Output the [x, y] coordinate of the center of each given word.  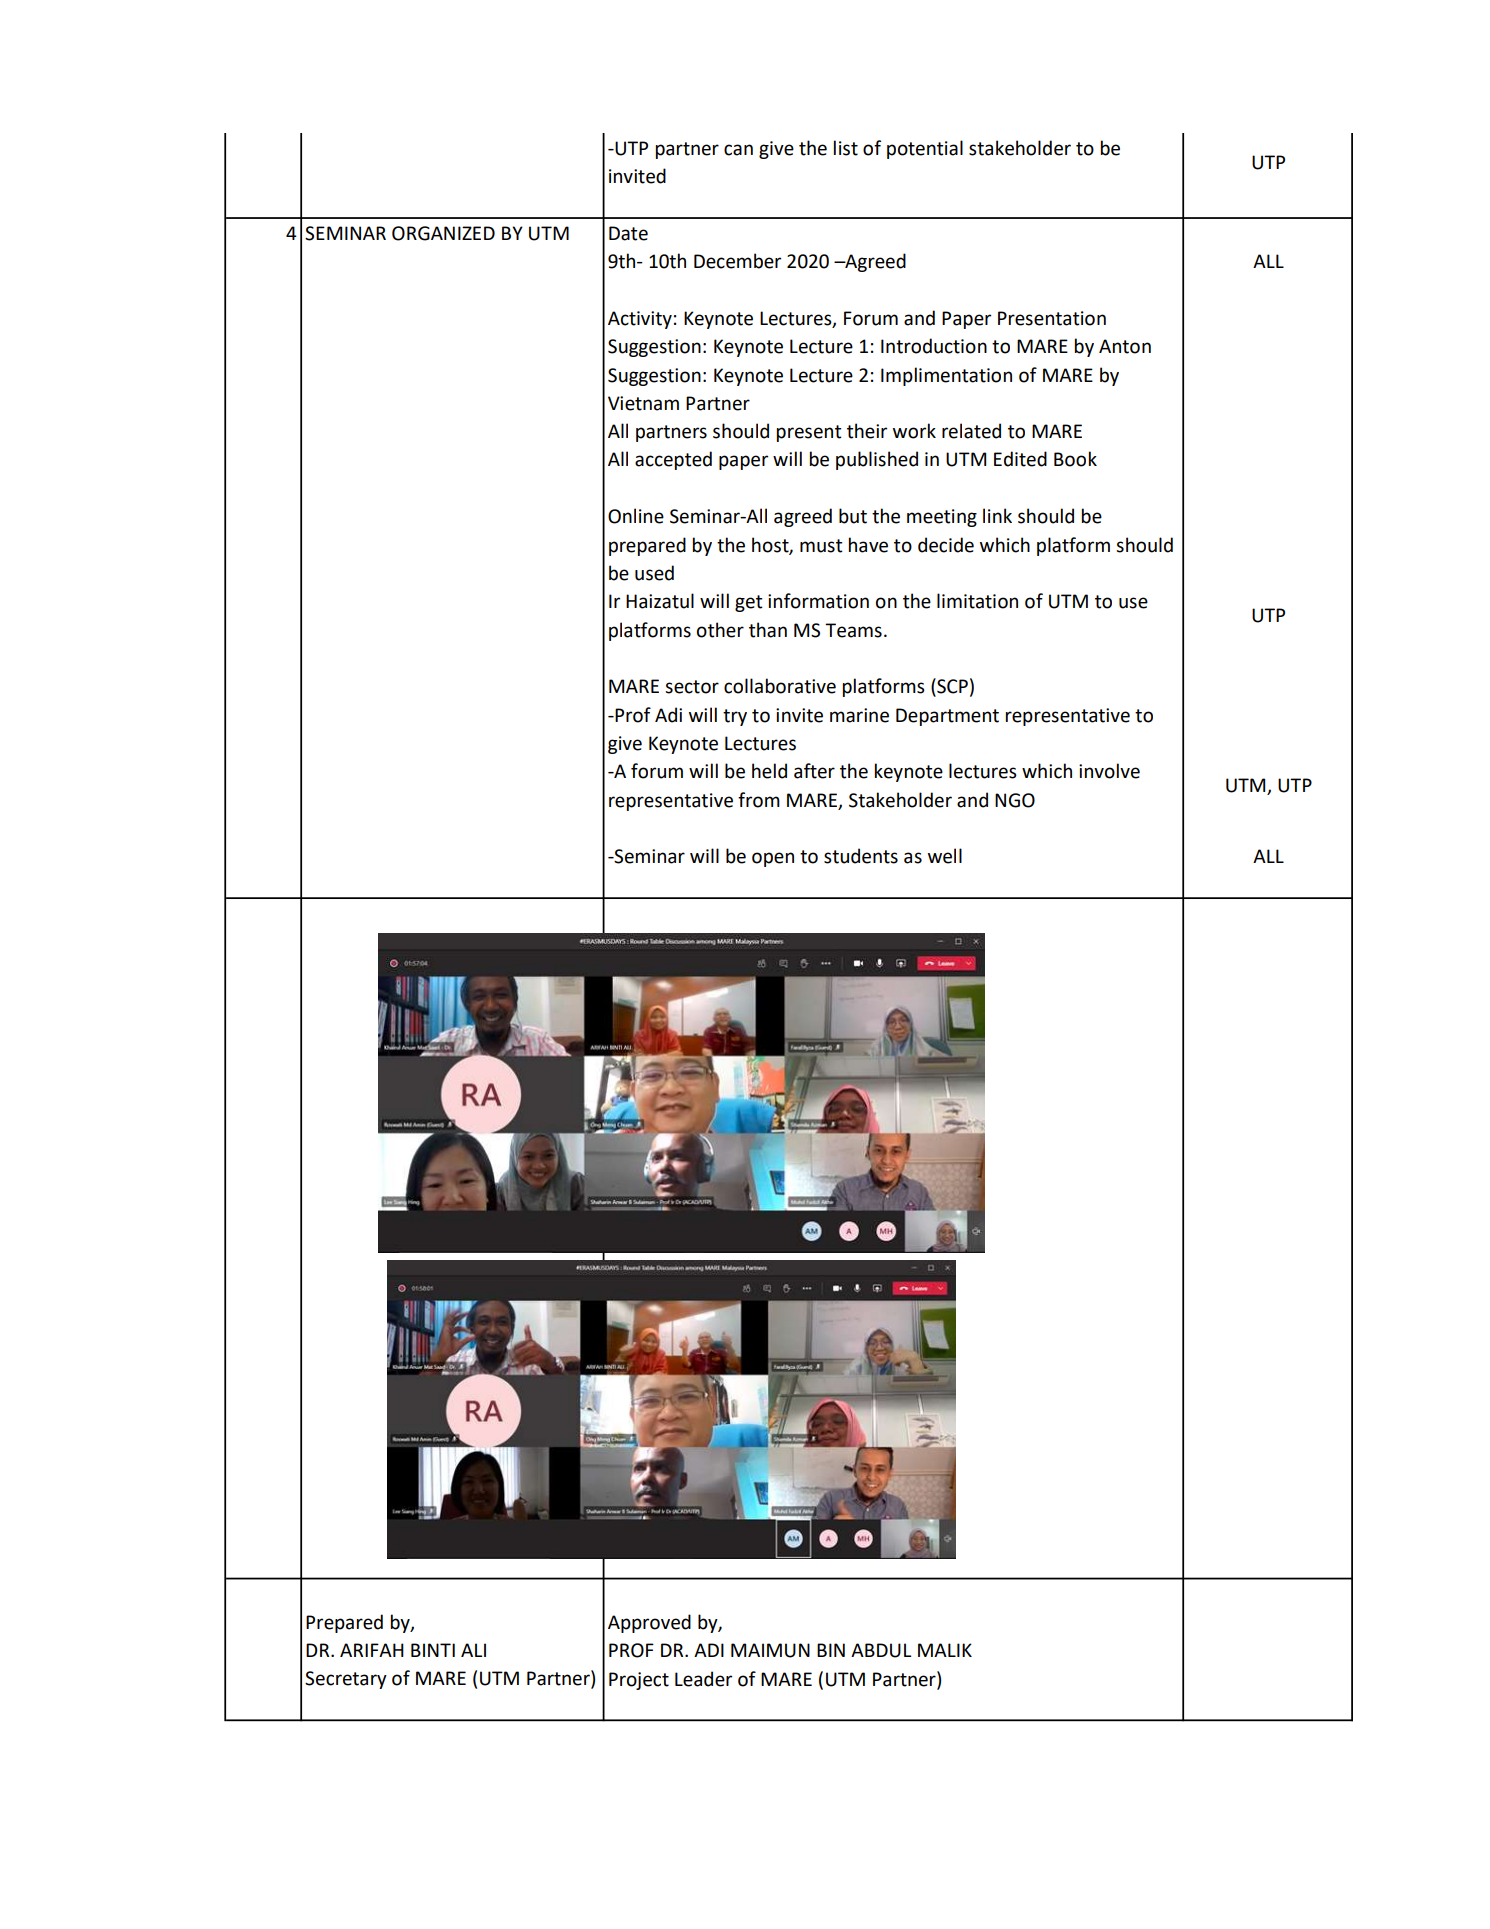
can [738, 150]
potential [925, 149]
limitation [977, 601]
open [773, 859]
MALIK [945, 1650]
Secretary [346, 1680]
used [654, 573]
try [735, 717]
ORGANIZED [443, 233]
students [861, 856]
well [945, 856]
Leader [703, 1679]
